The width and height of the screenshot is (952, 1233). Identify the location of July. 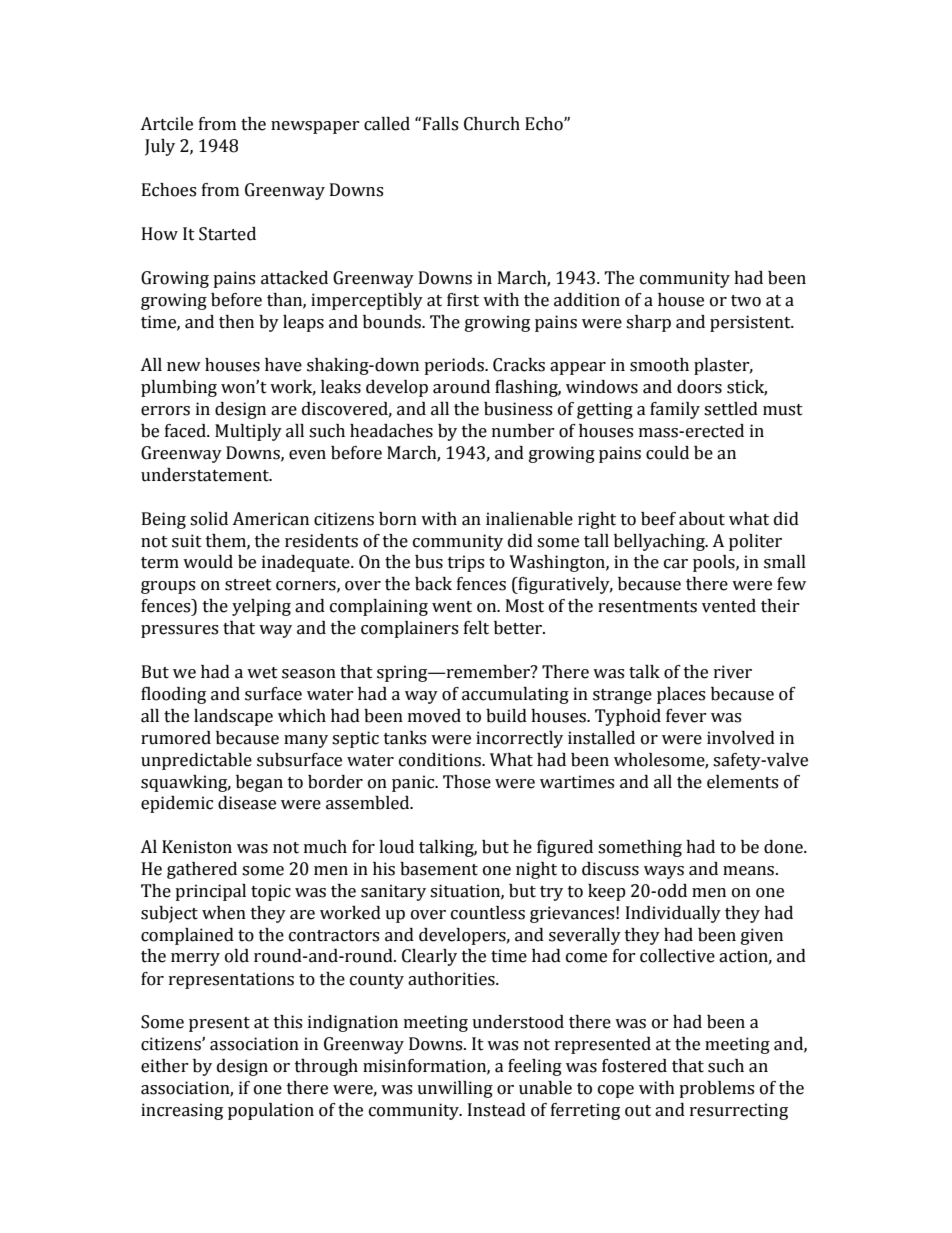
(160, 147).
